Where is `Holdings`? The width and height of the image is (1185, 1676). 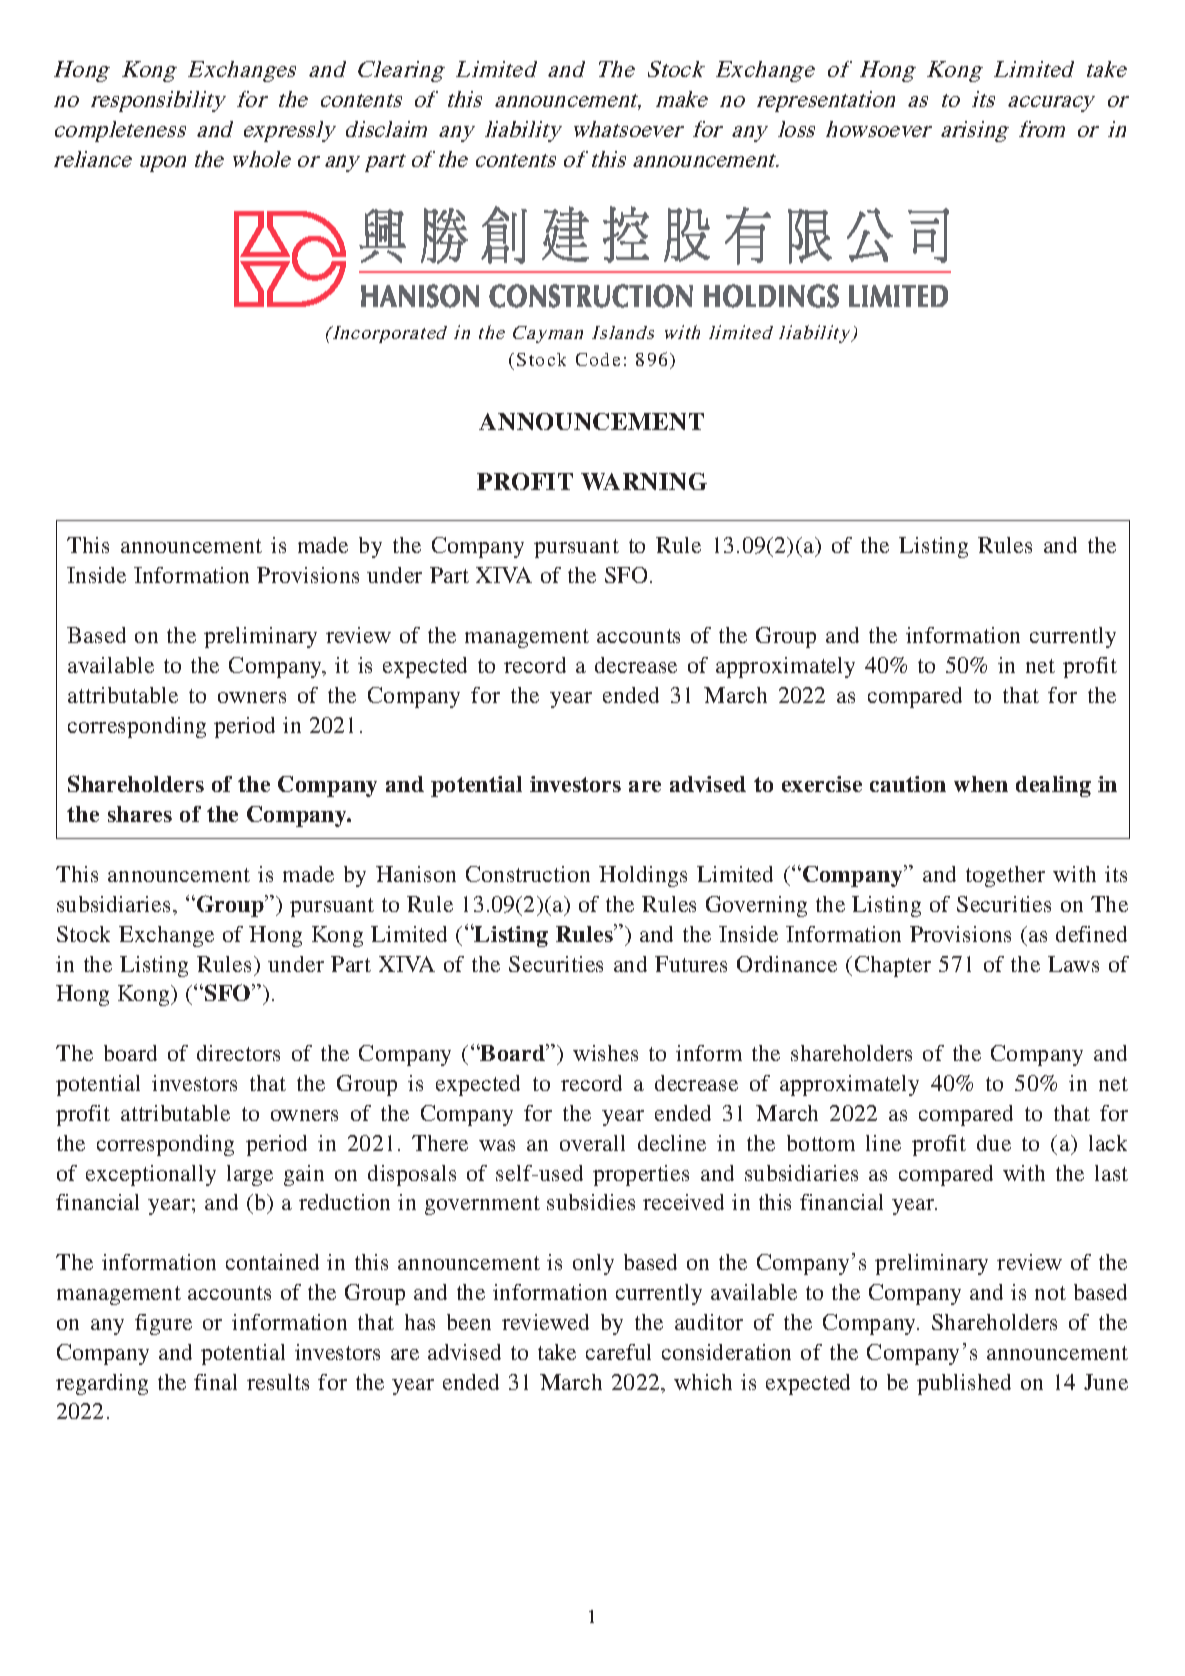
Holdings is located at coordinates (643, 876).
